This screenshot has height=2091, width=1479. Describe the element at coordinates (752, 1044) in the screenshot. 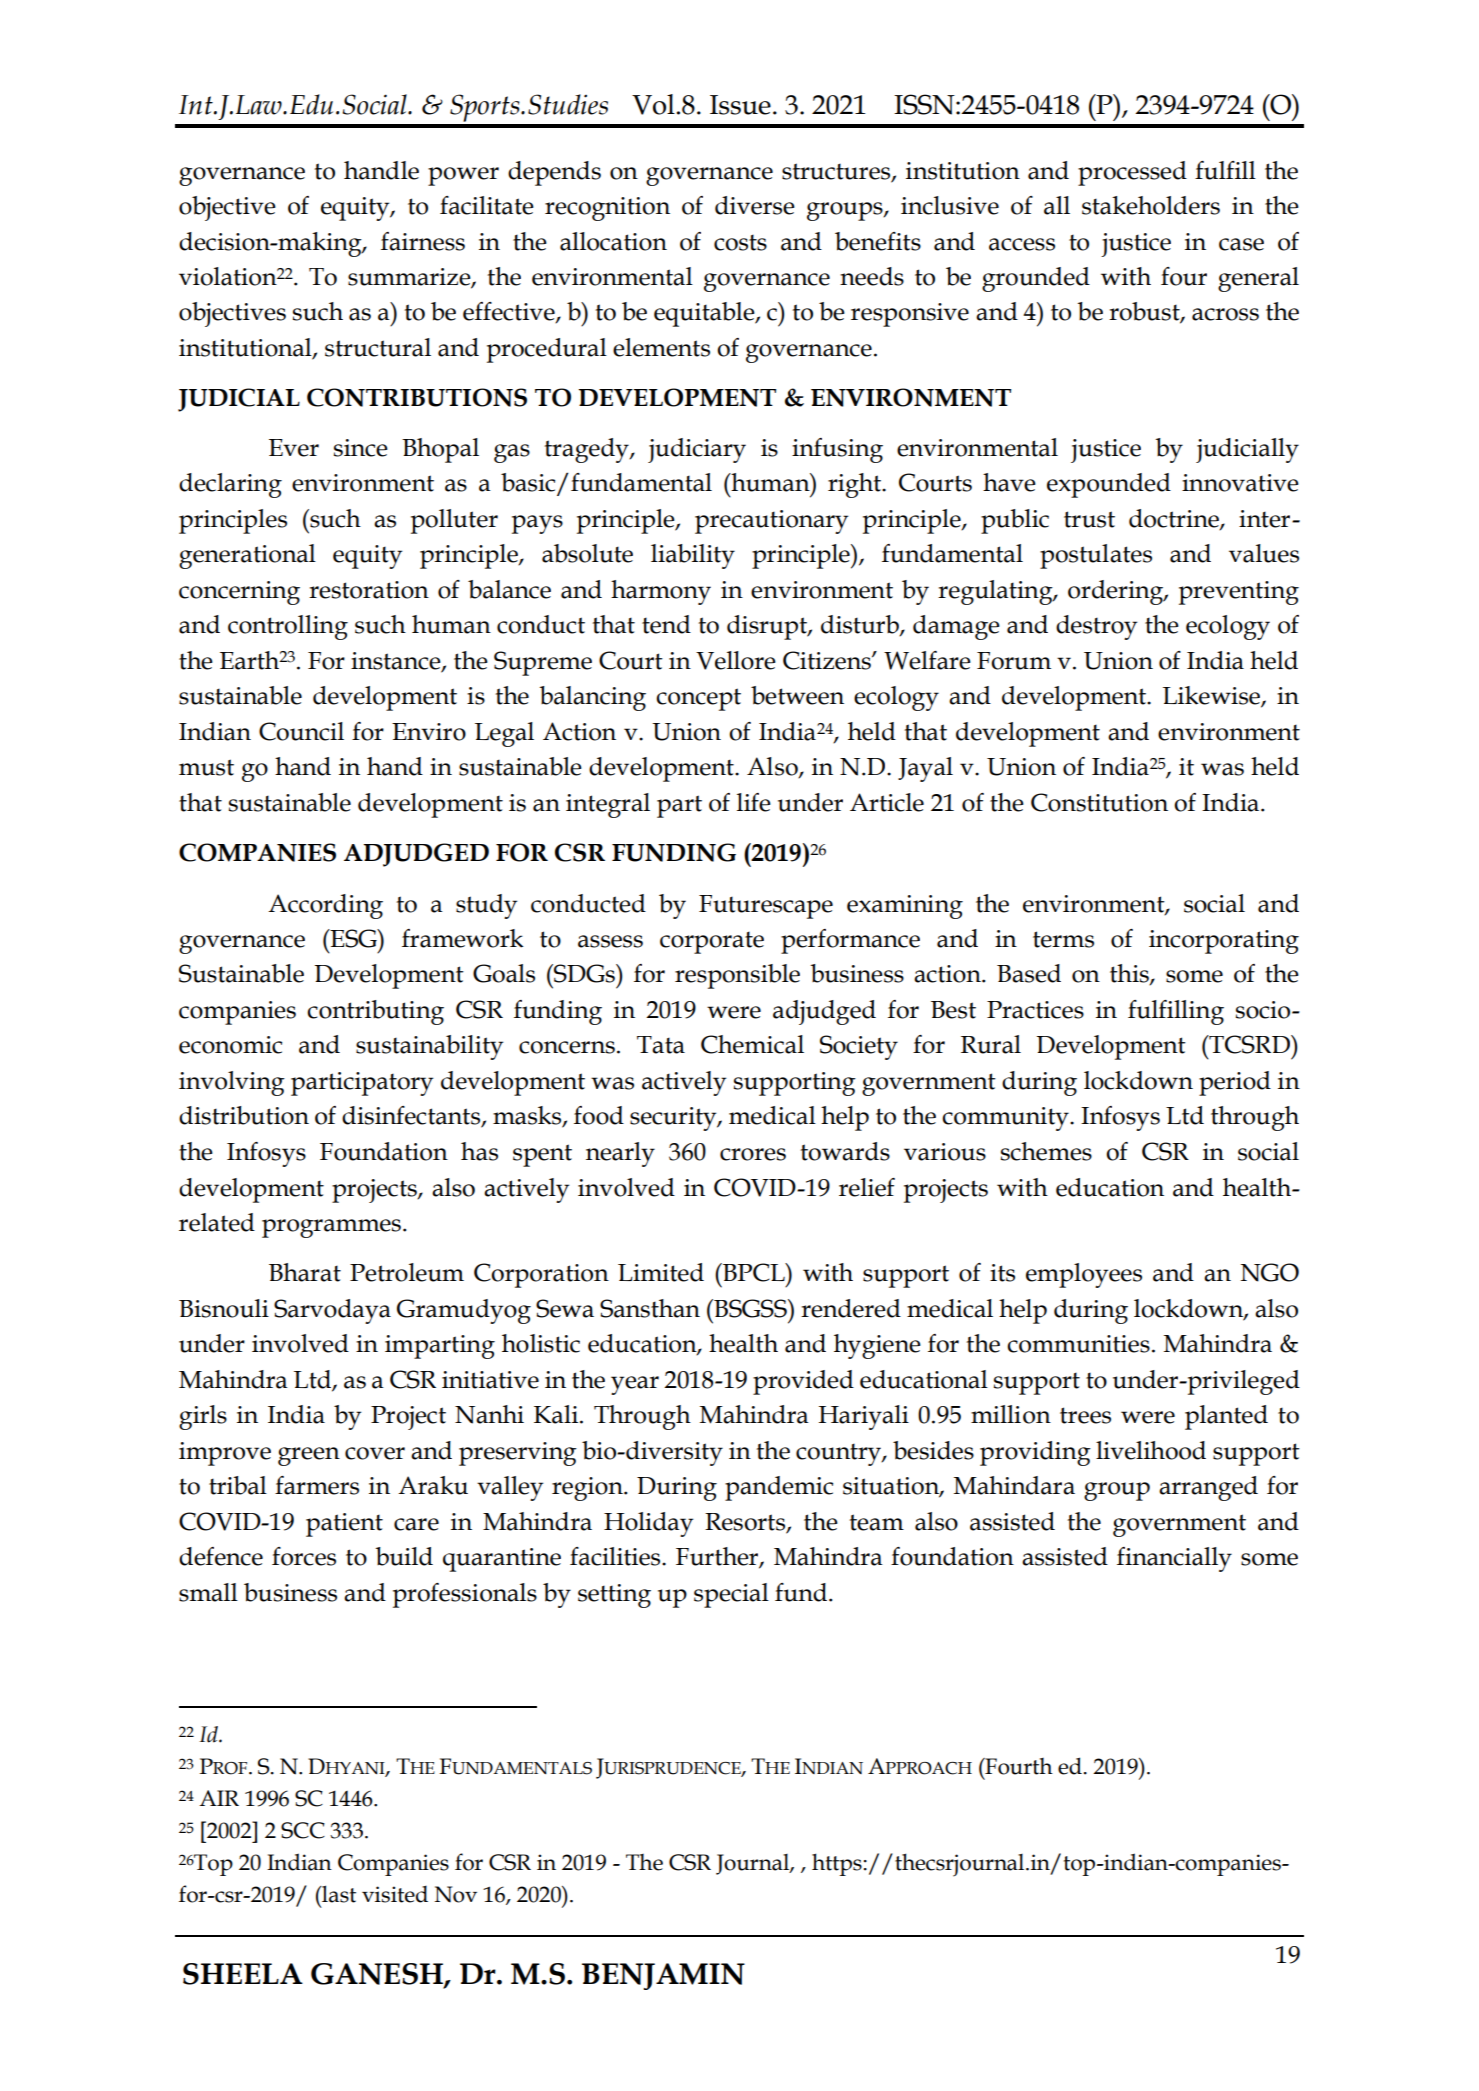

I see `Chemical` at that location.
